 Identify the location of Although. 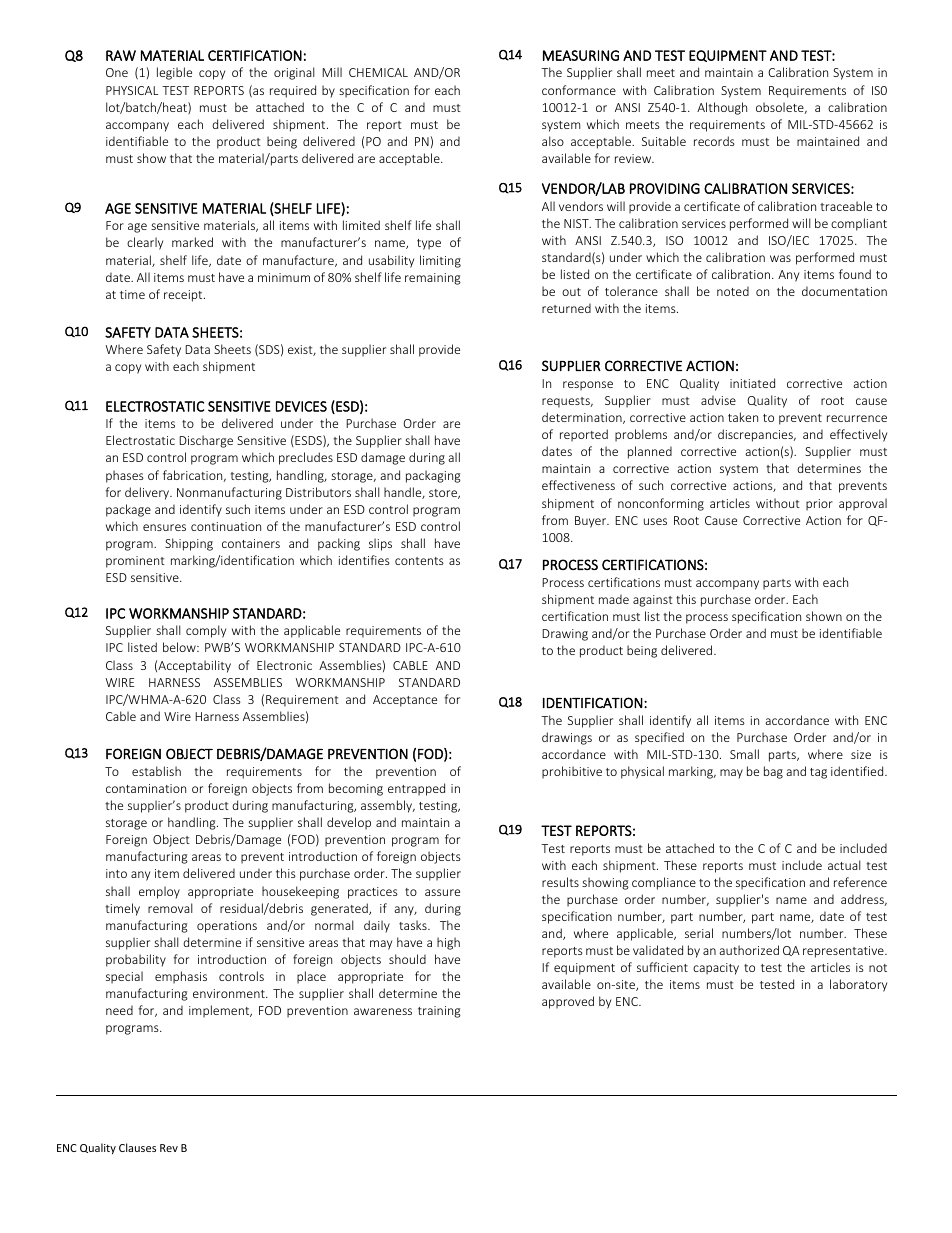
(722, 108).
